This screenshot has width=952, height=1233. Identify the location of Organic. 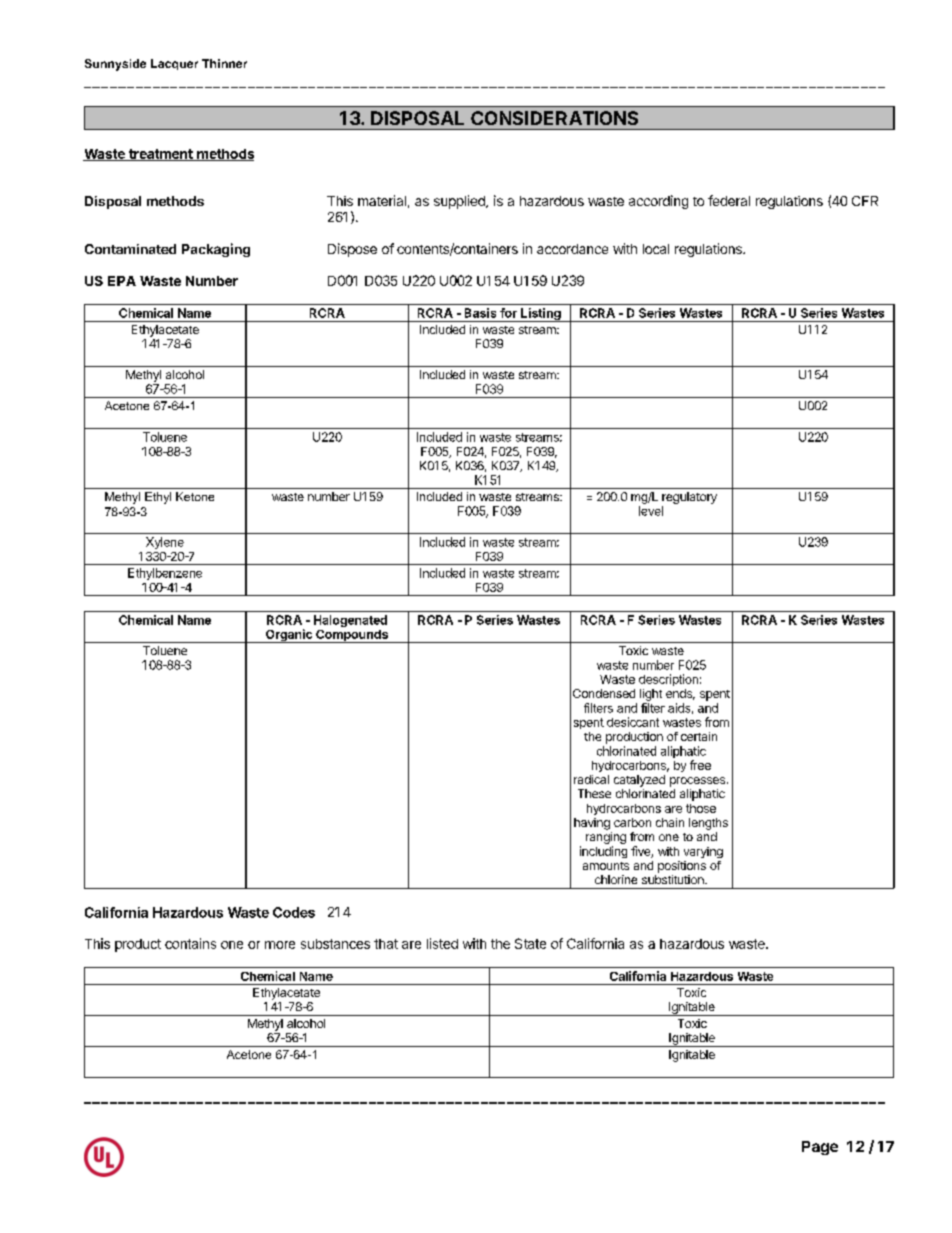
(289, 636).
